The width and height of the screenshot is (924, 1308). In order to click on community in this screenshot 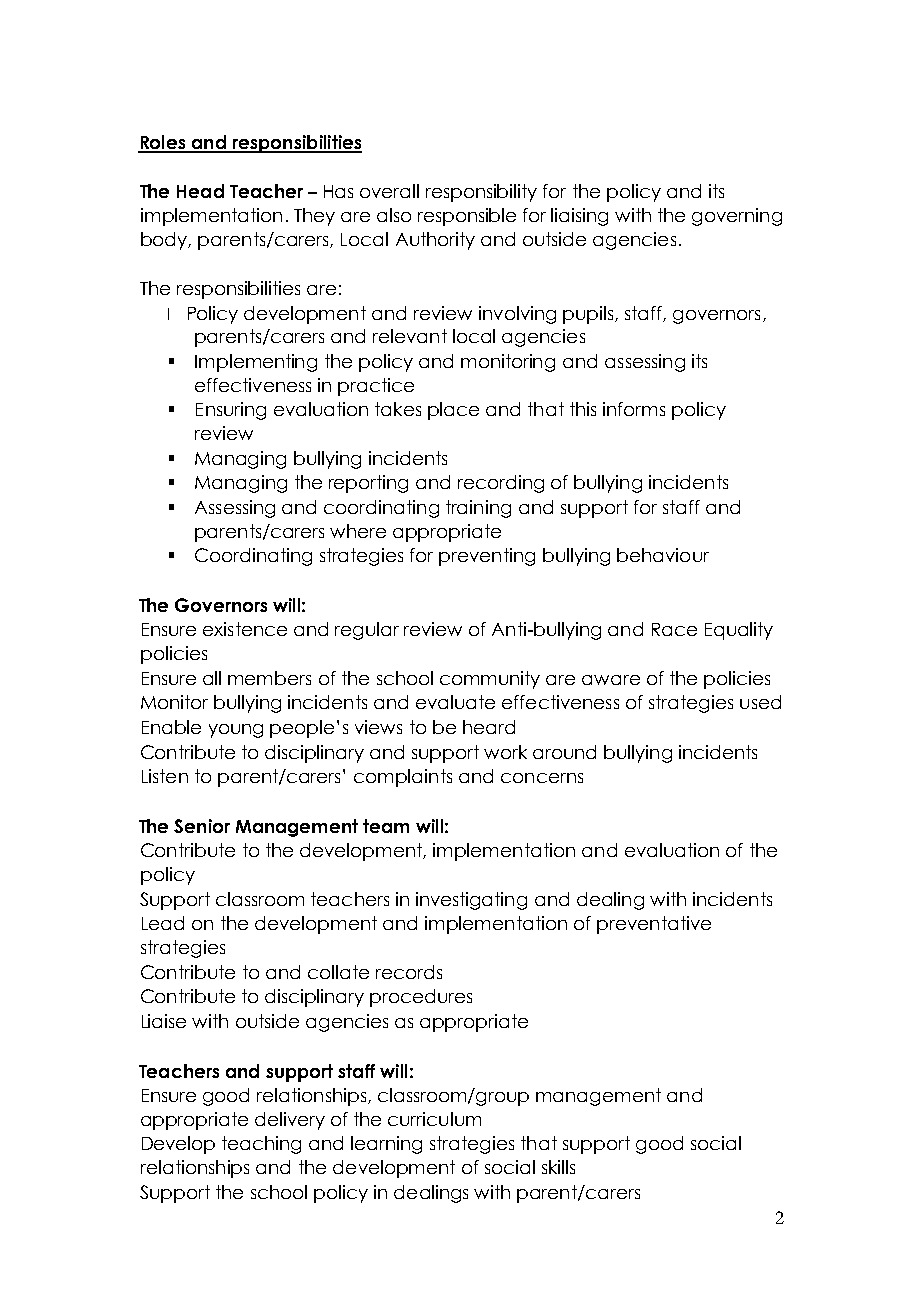, I will do `click(490, 680)`.
